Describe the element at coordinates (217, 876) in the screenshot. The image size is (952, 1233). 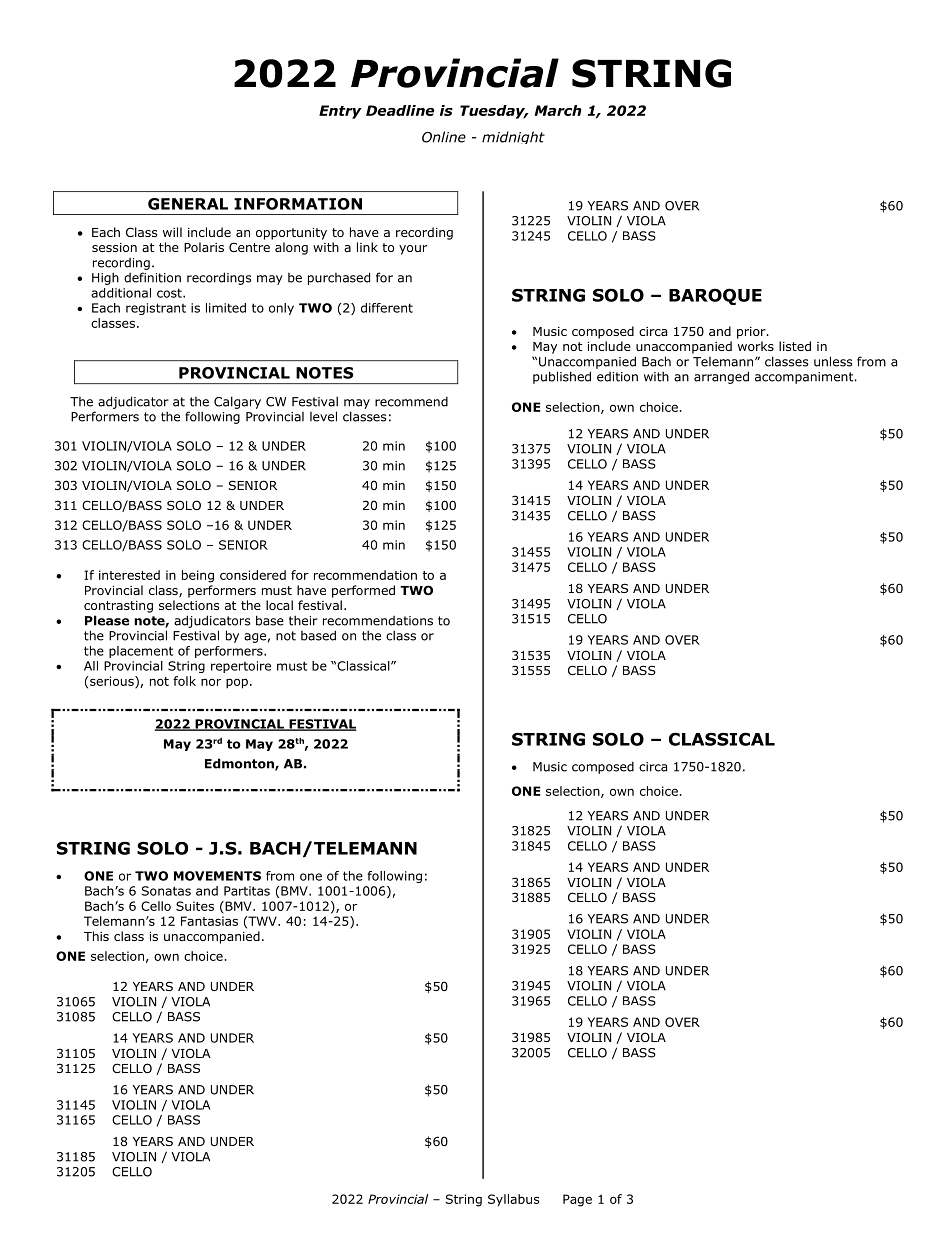
I see `MOVEMENTS` at that location.
